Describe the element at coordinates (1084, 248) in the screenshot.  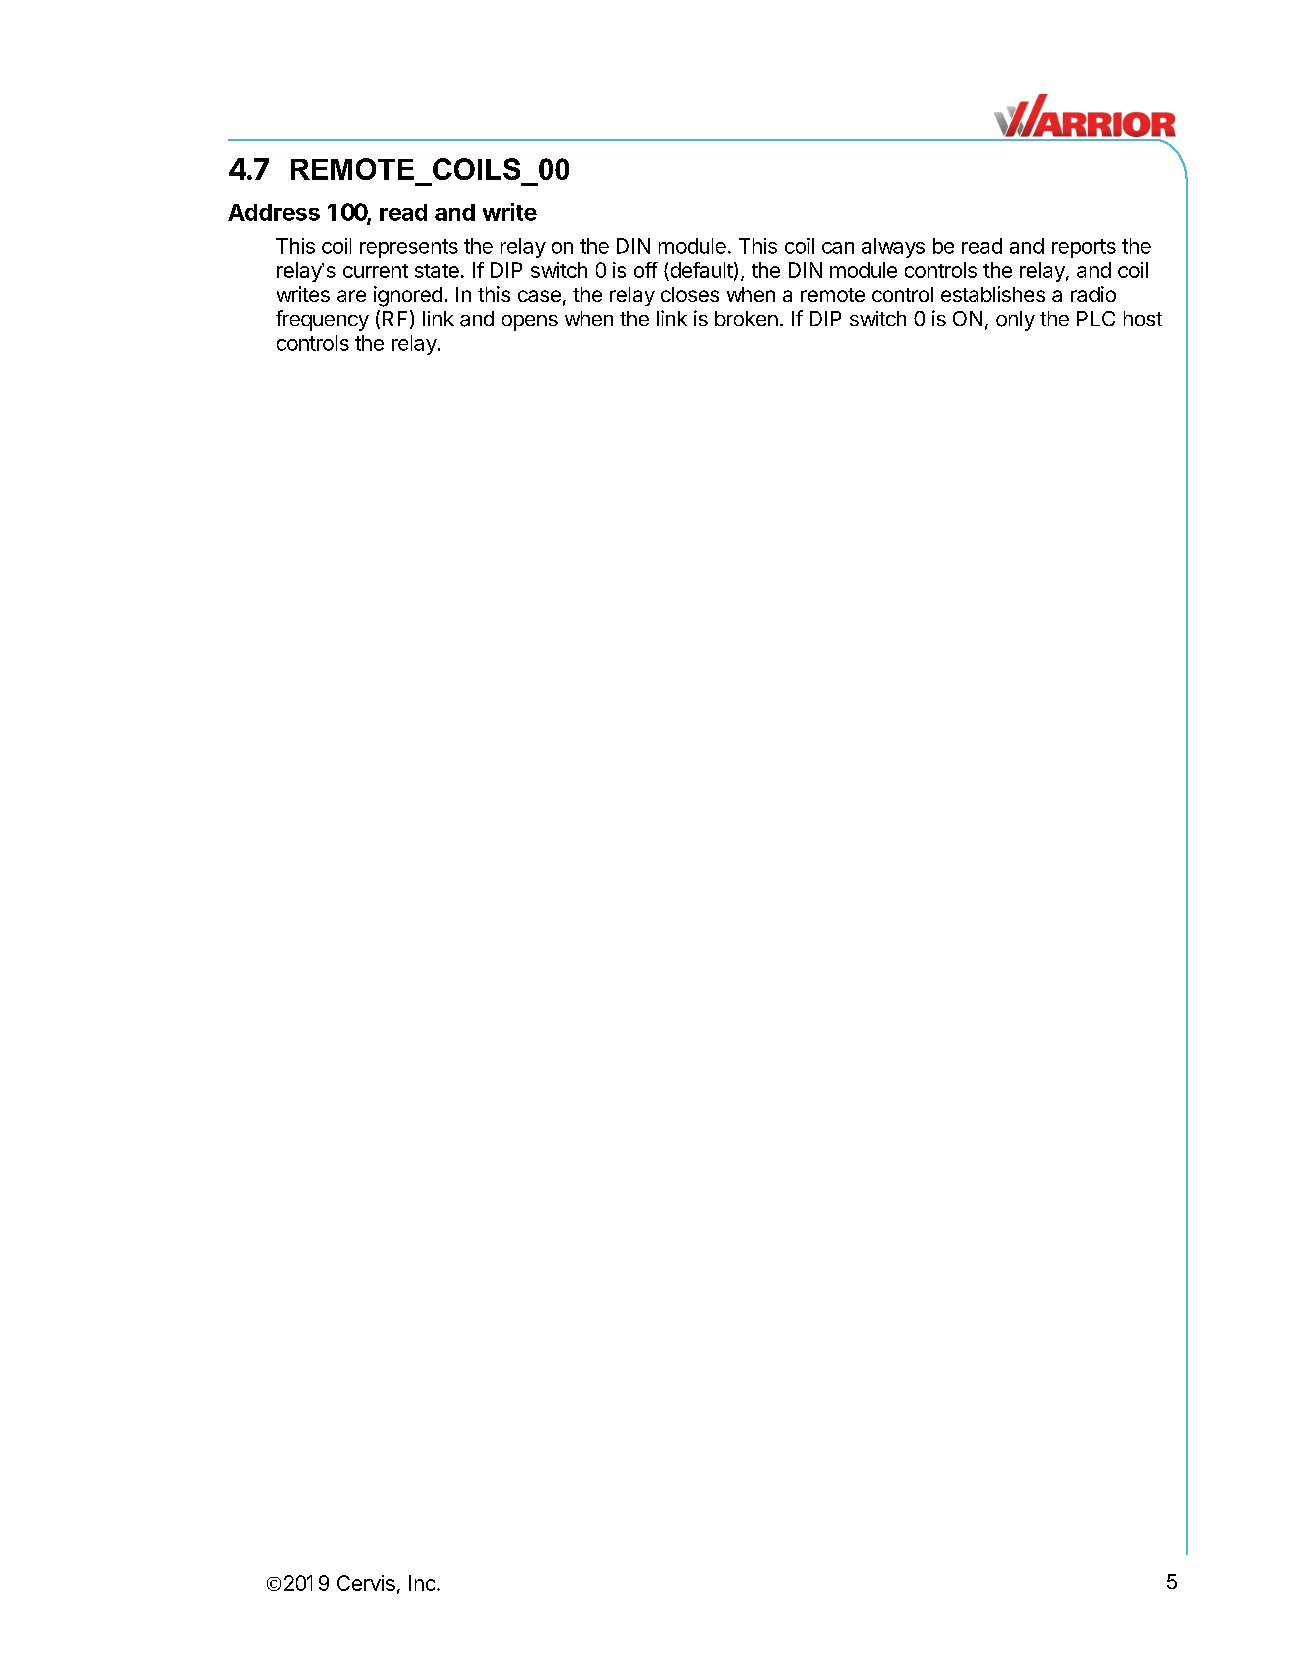
I see `reports` at that location.
